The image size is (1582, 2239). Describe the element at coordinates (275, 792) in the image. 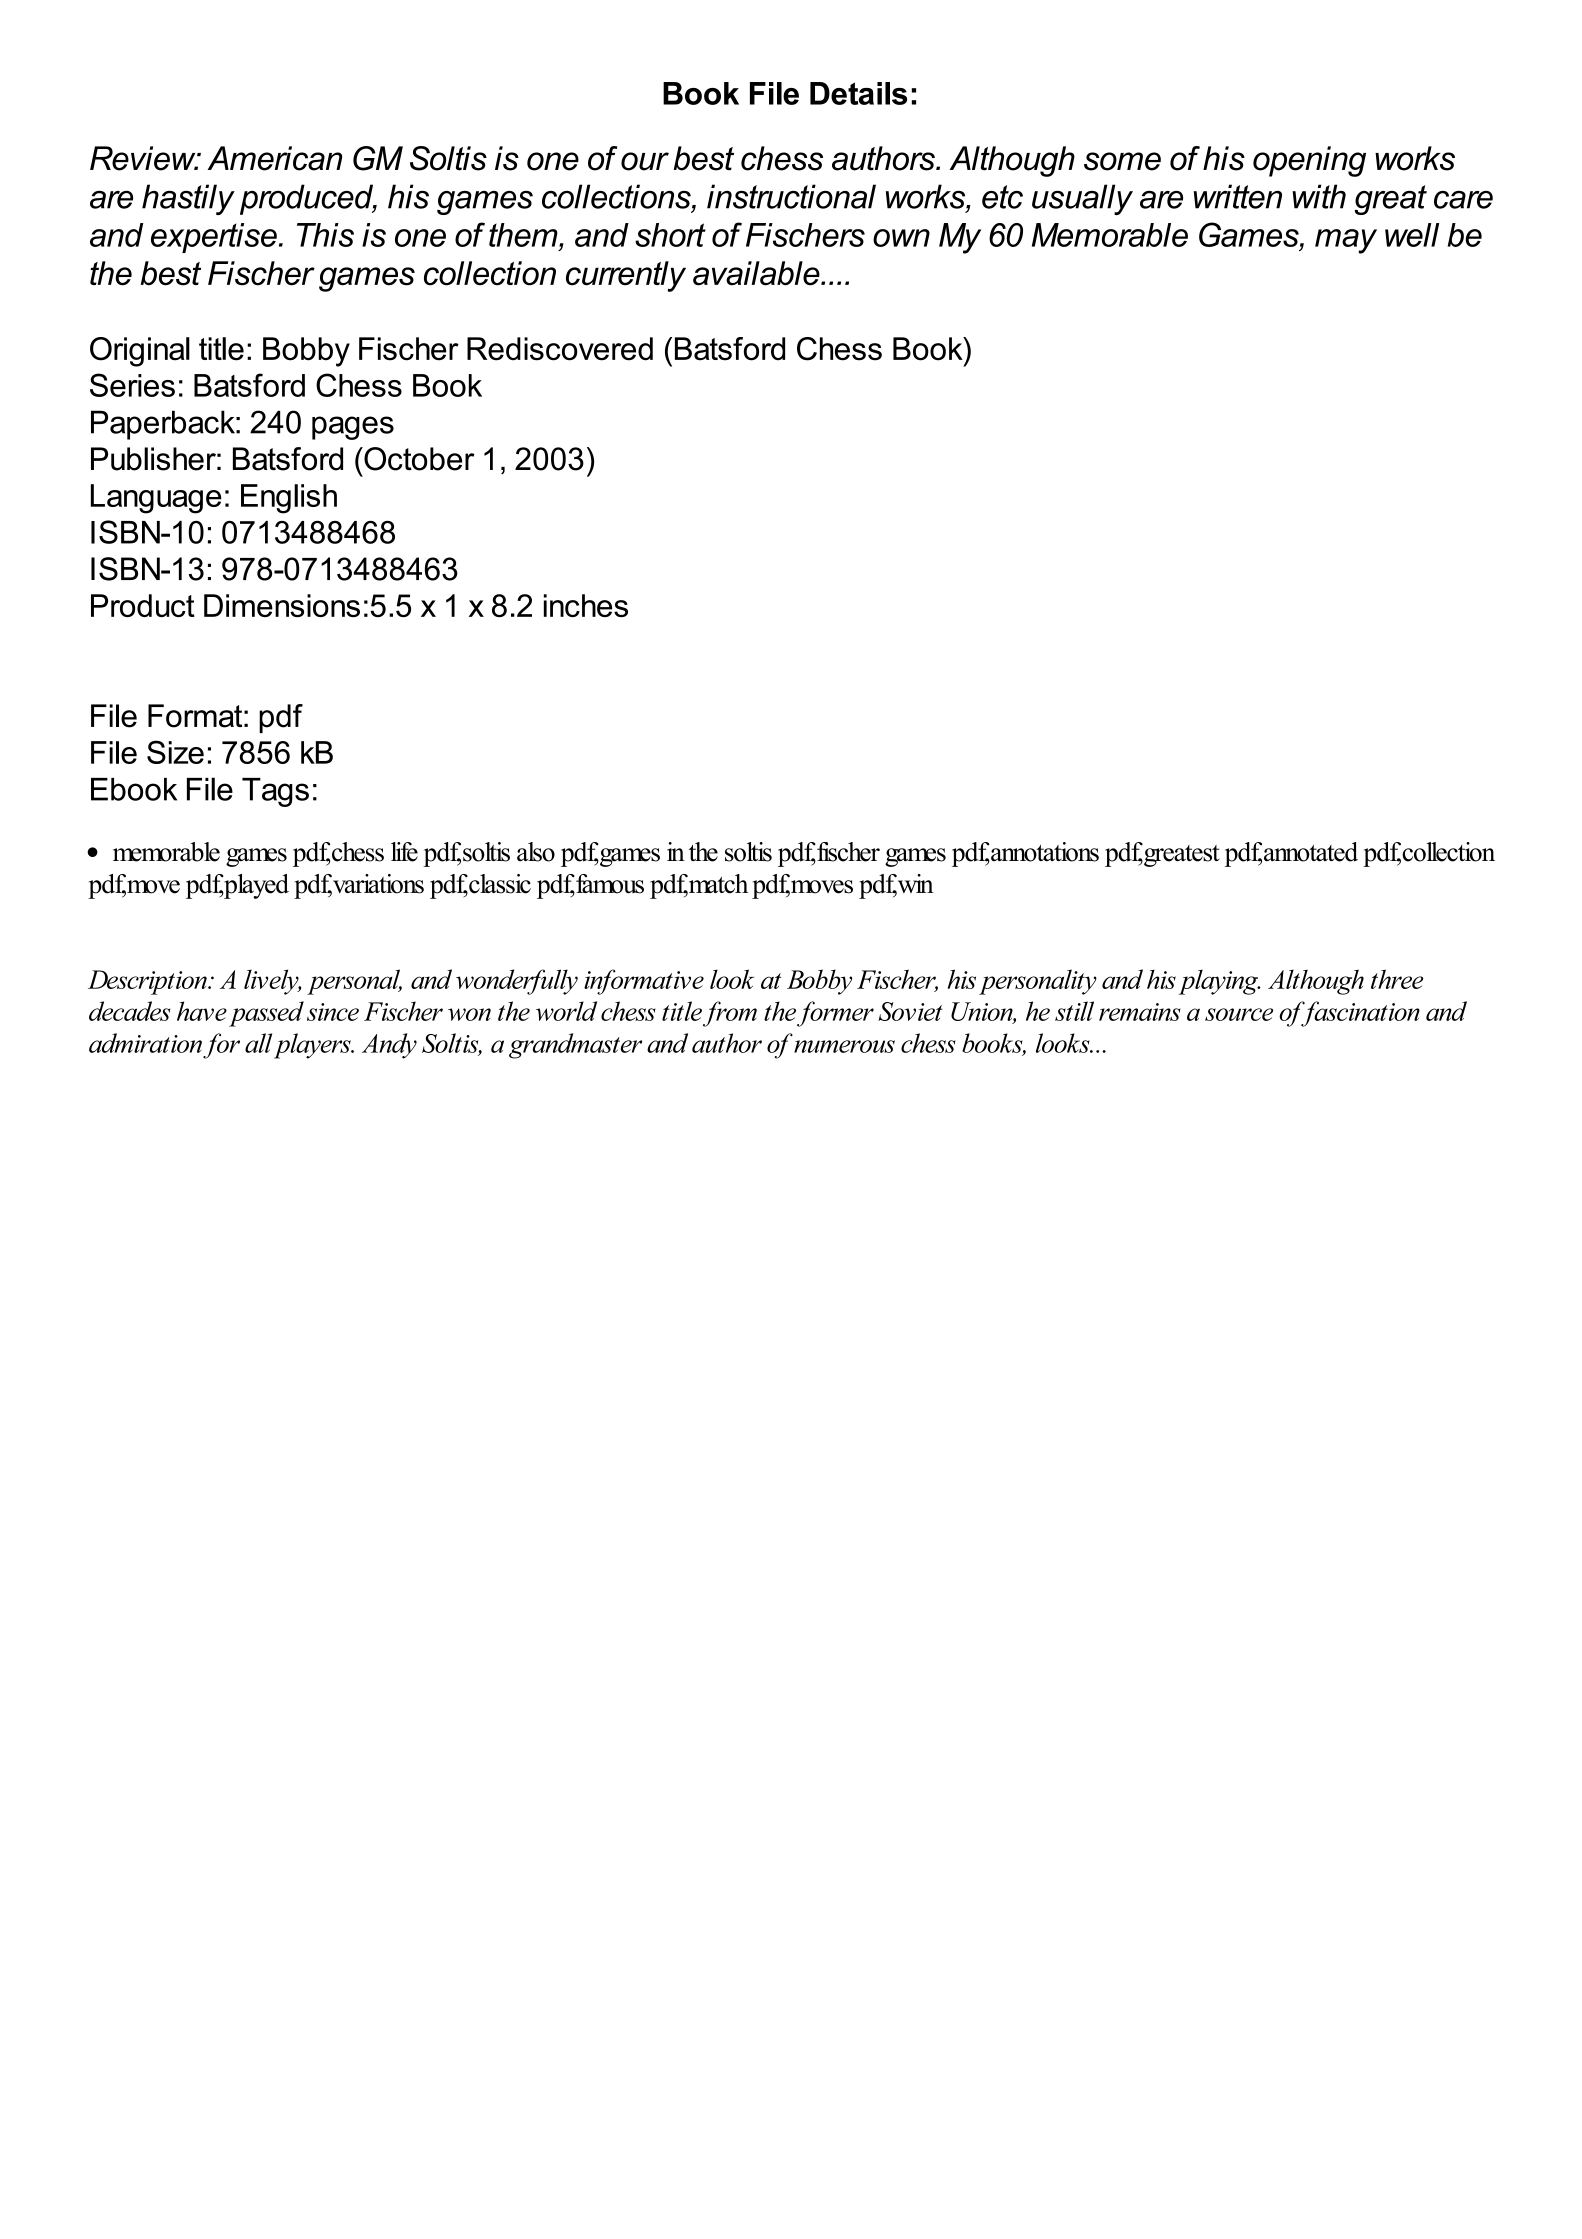

I see `Tags` at that location.
